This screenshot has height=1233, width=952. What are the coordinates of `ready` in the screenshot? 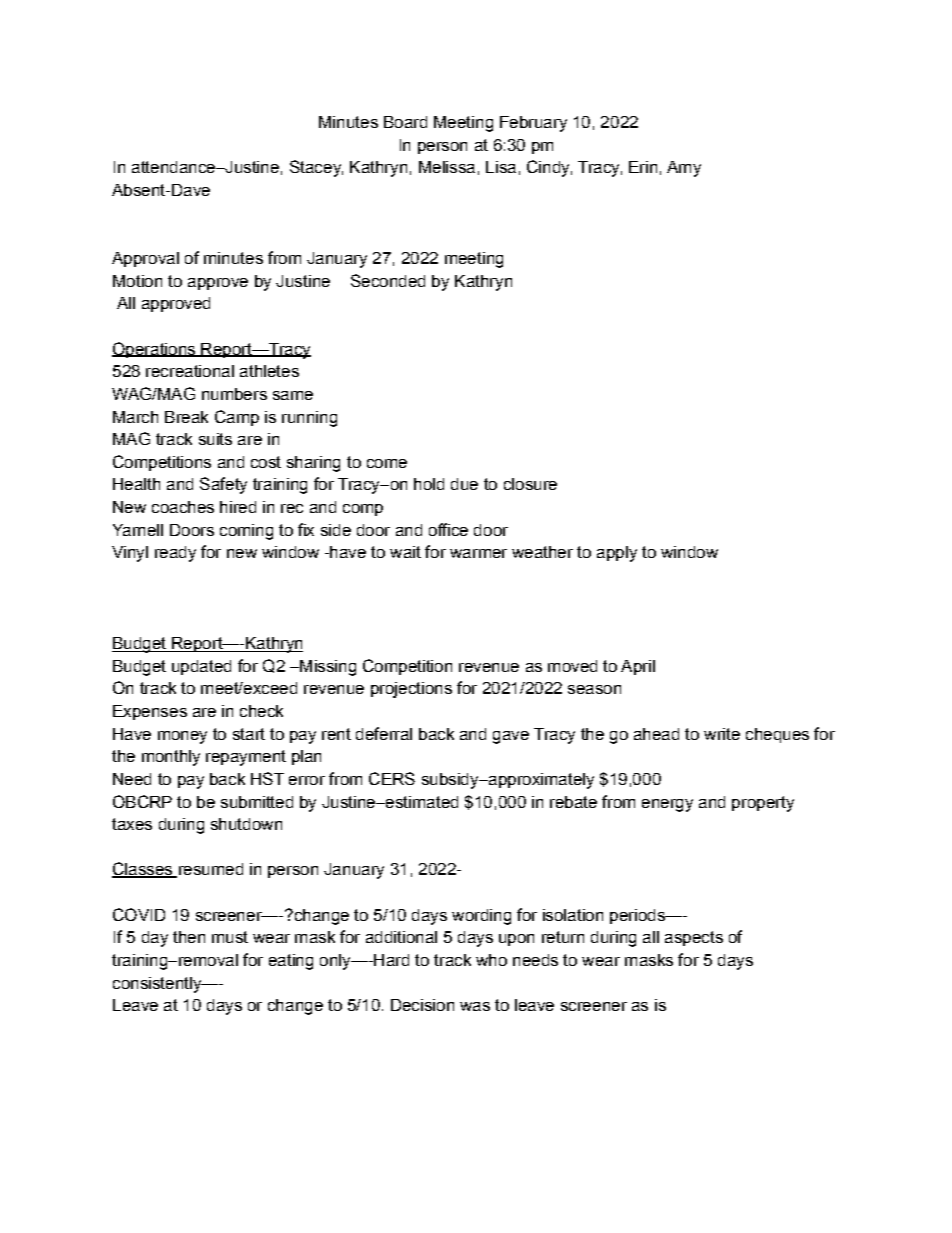 It's located at (175, 554).
